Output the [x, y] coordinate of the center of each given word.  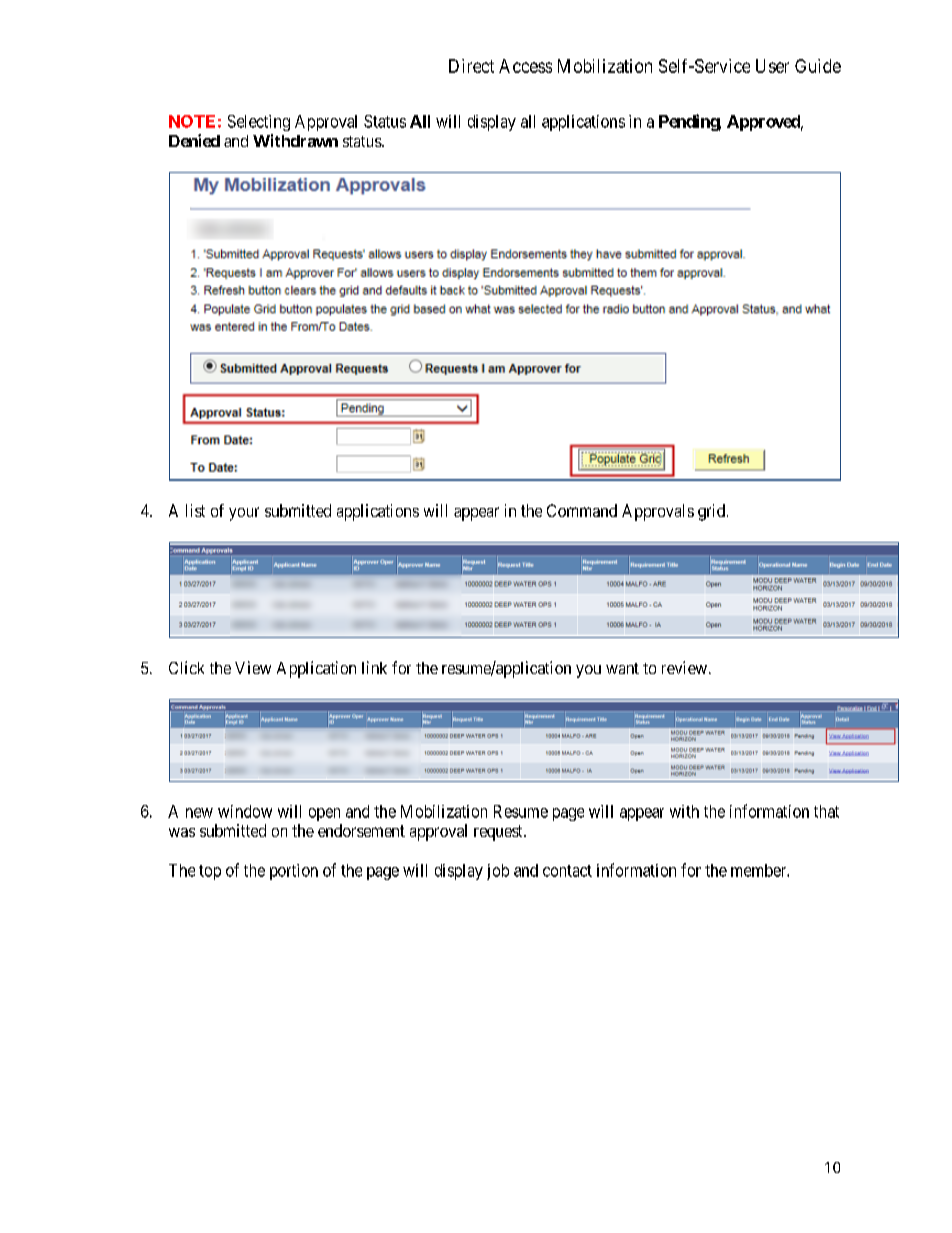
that [826, 811]
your [244, 514]
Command [582, 510]
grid [711, 512]
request [499, 833]
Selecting [259, 123]
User [772, 66]
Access [525, 66]
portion [294, 872]
